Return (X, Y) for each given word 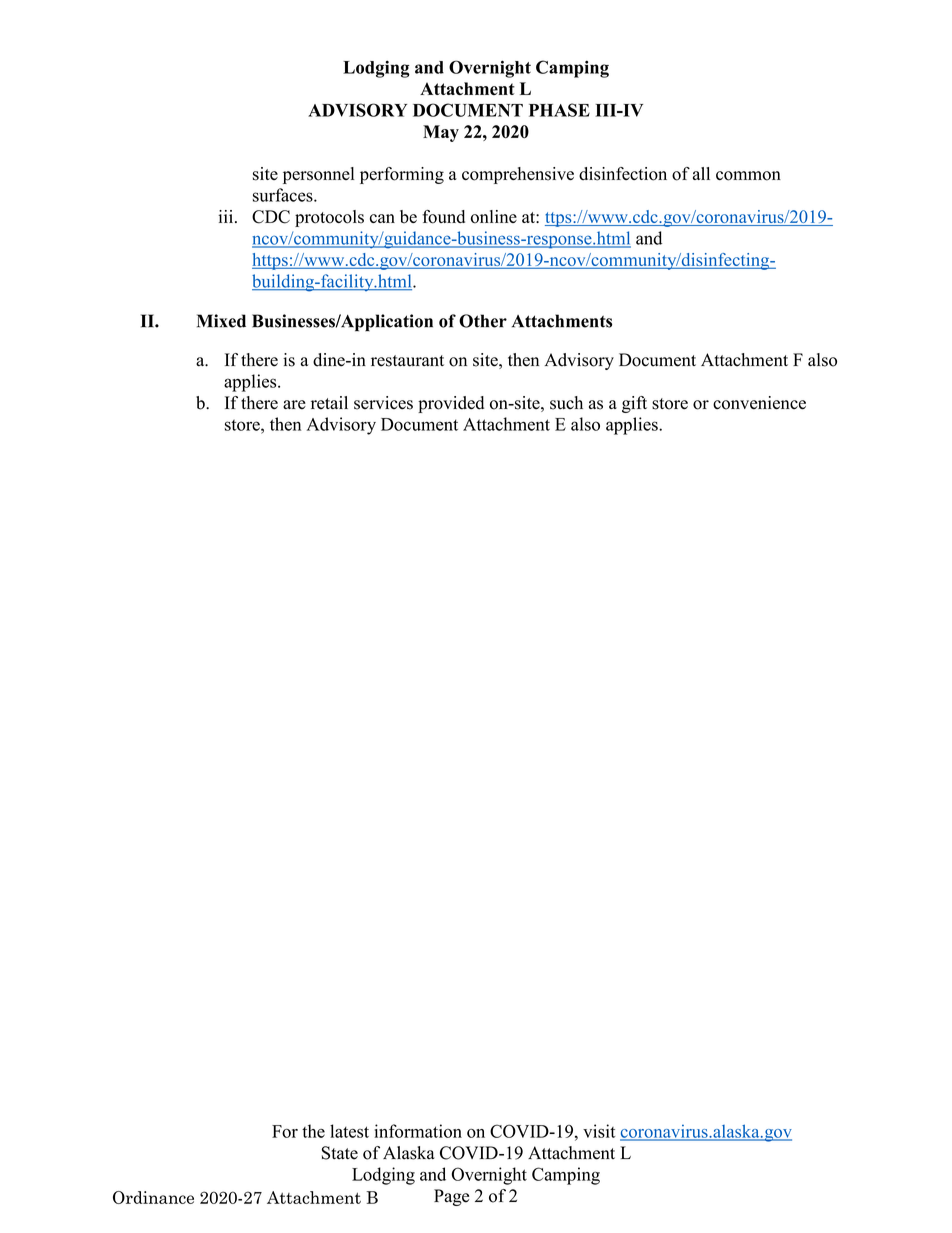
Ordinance (153, 1197)
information (418, 1131)
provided (451, 404)
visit (599, 1131)
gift (634, 404)
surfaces (284, 195)
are (294, 404)
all (701, 173)
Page (451, 1197)
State (340, 1153)
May (441, 133)
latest (349, 1131)
